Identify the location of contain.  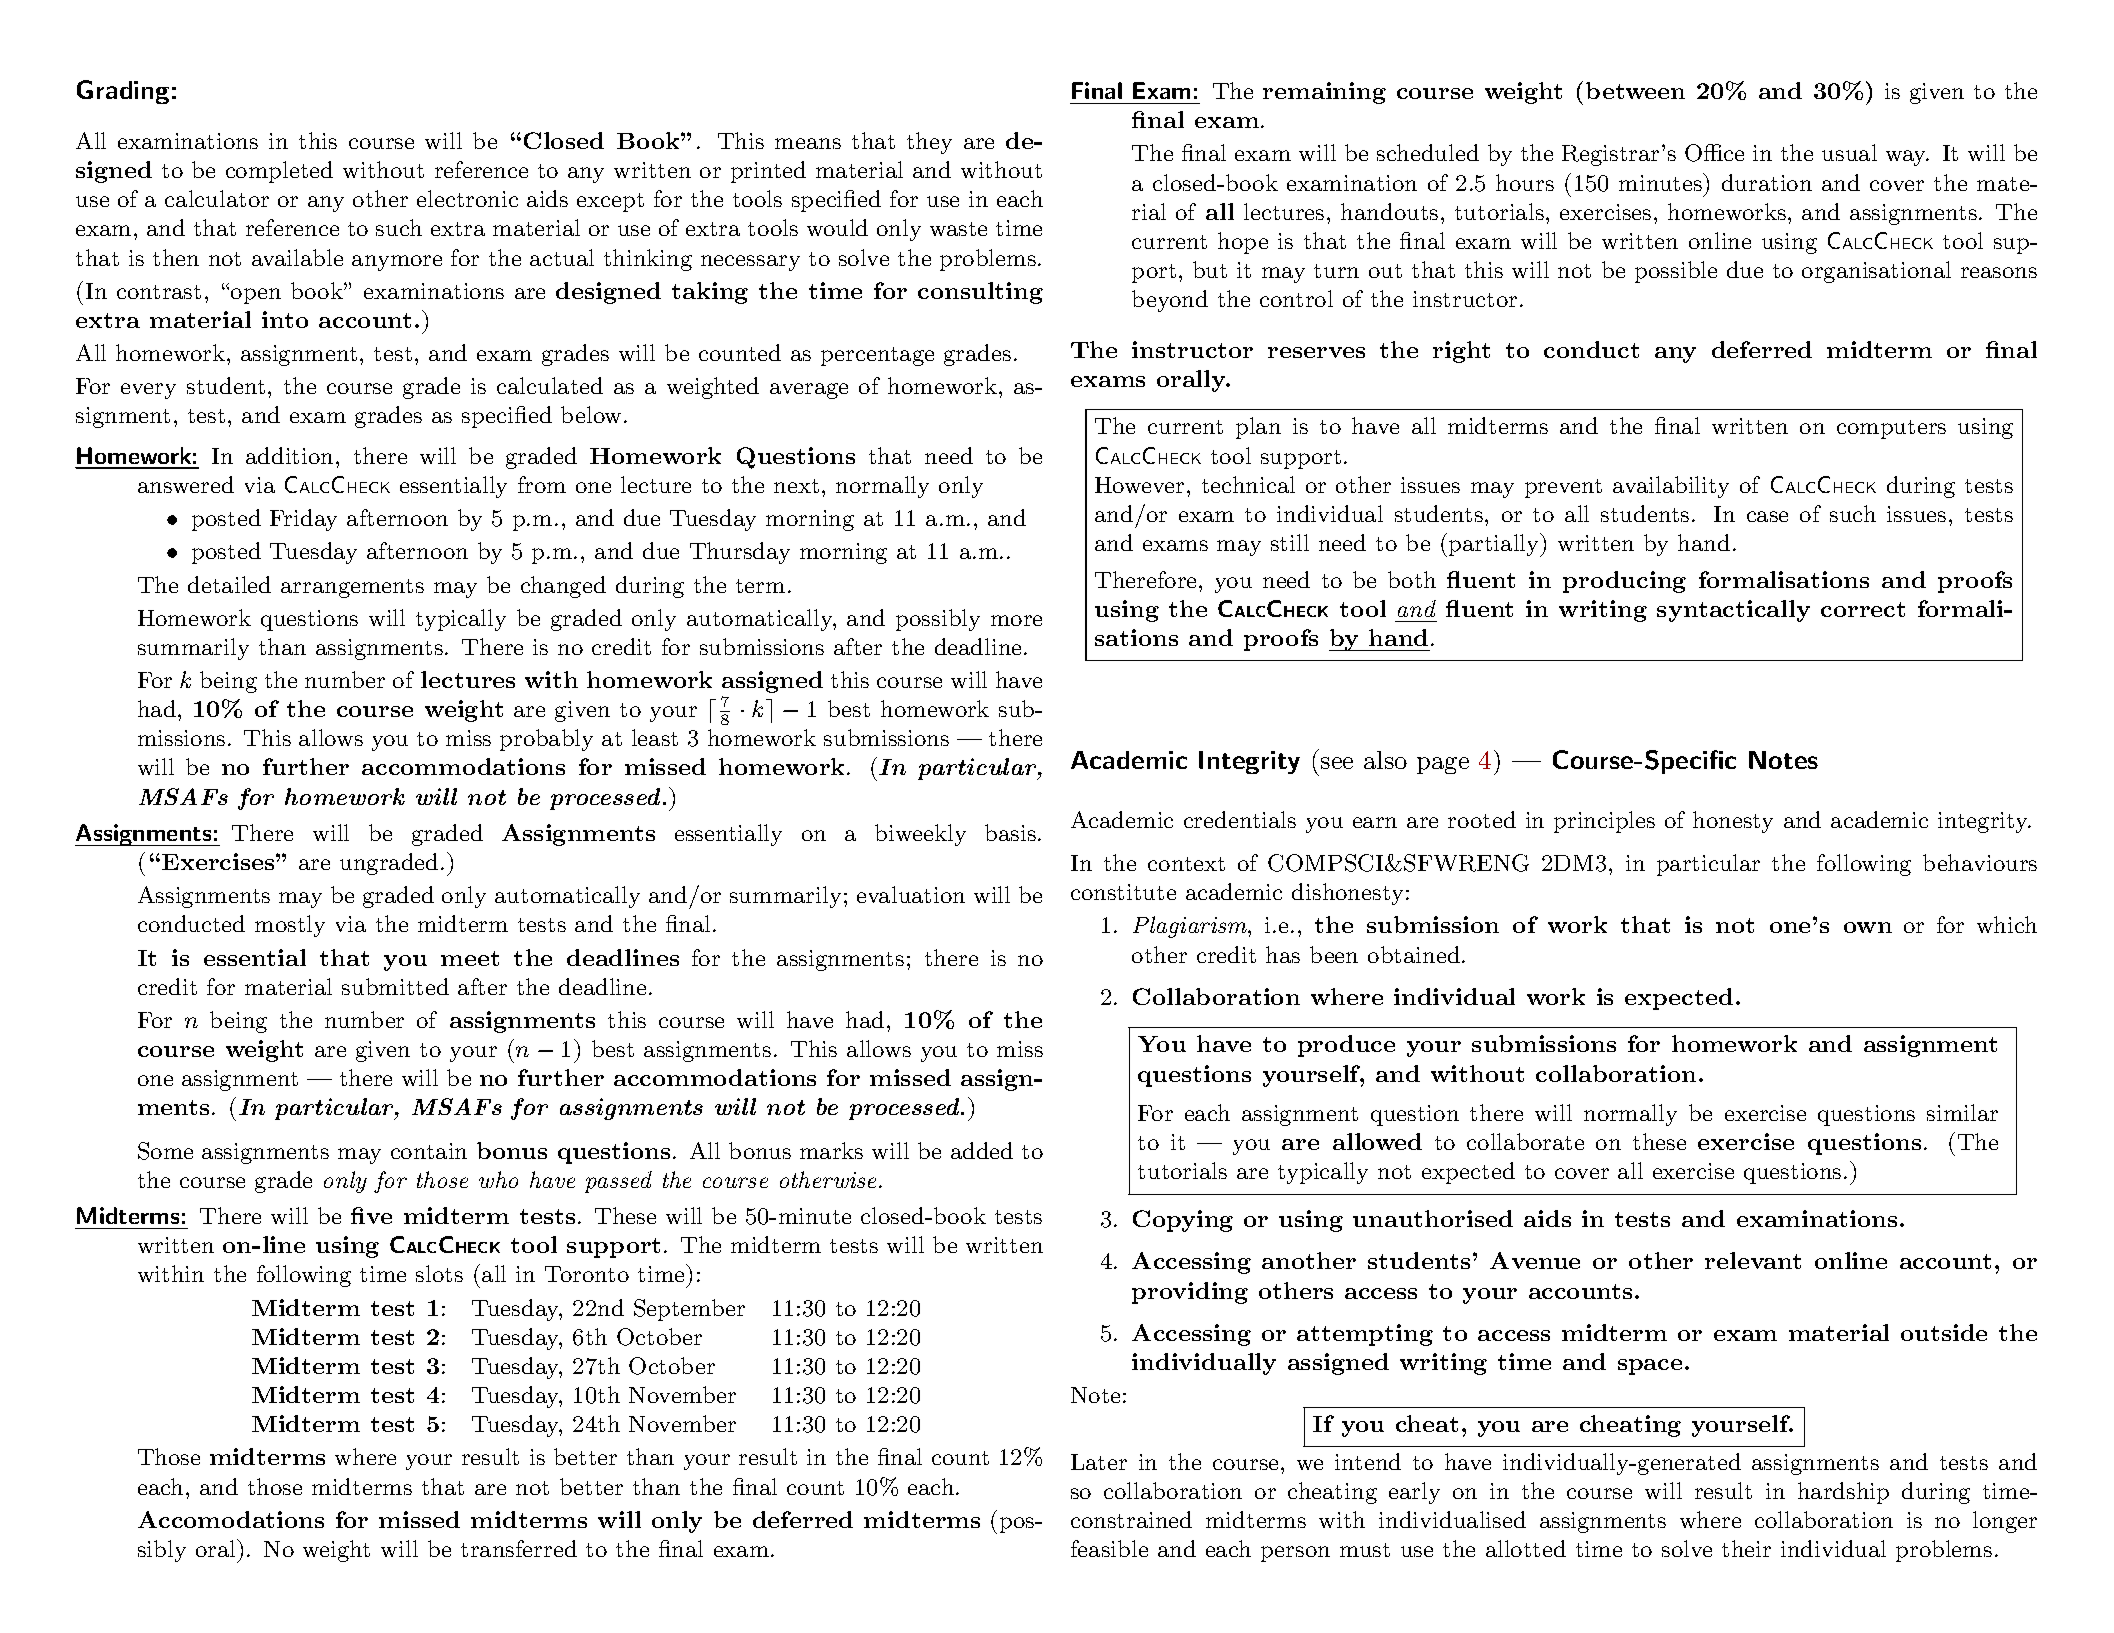
(429, 1151).
